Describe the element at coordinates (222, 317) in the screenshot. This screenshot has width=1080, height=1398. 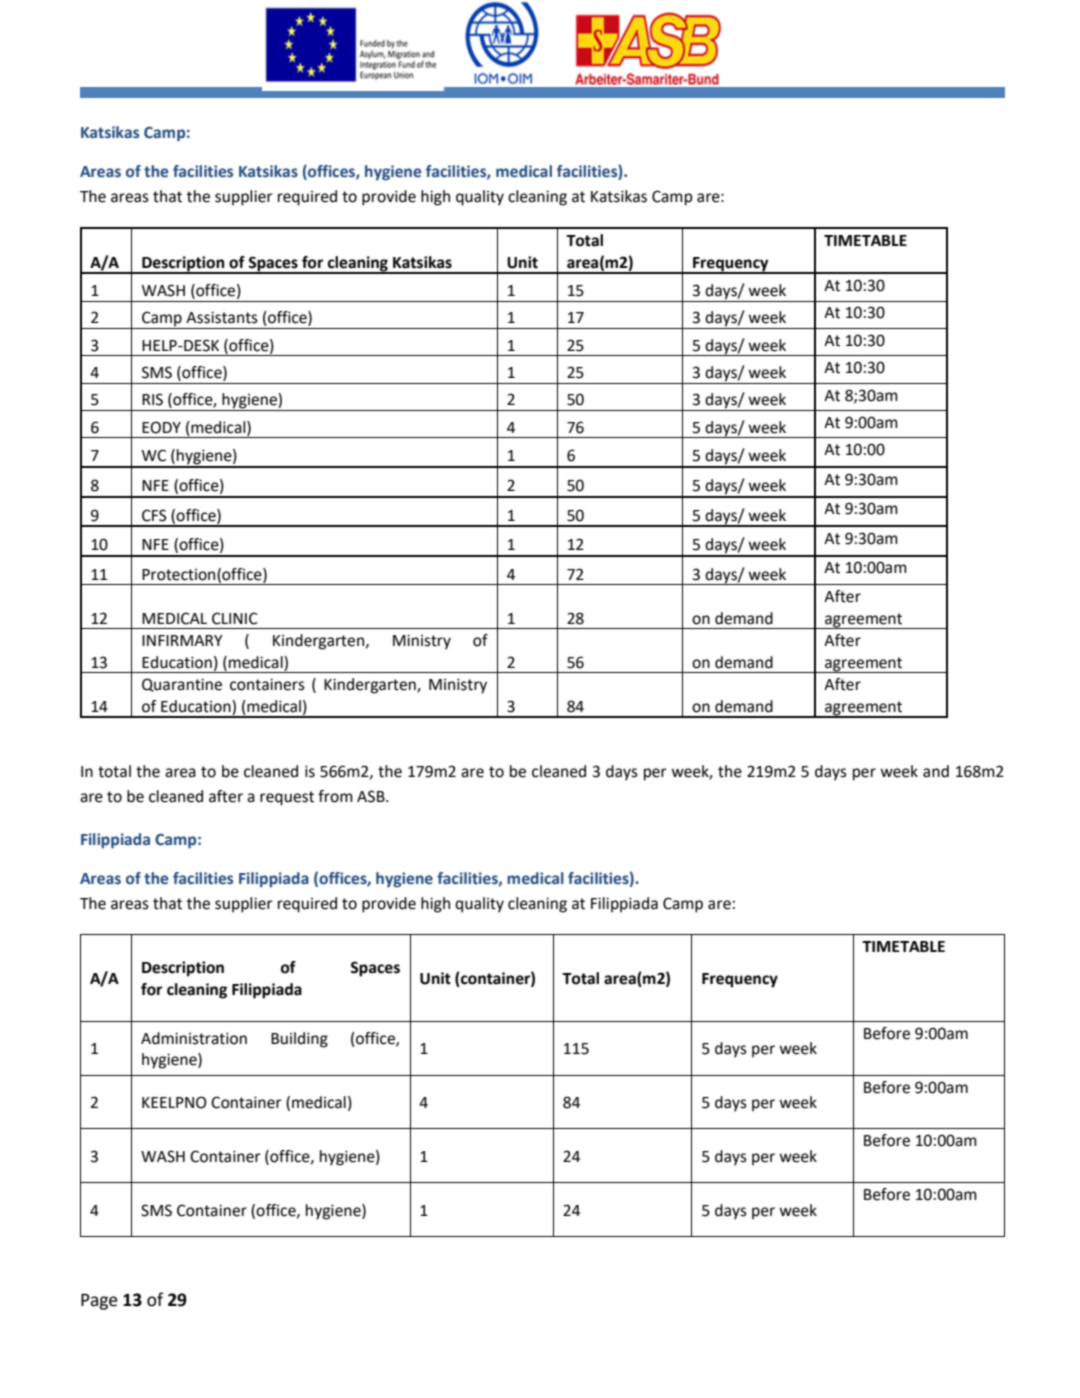
I see `Assistants` at that location.
